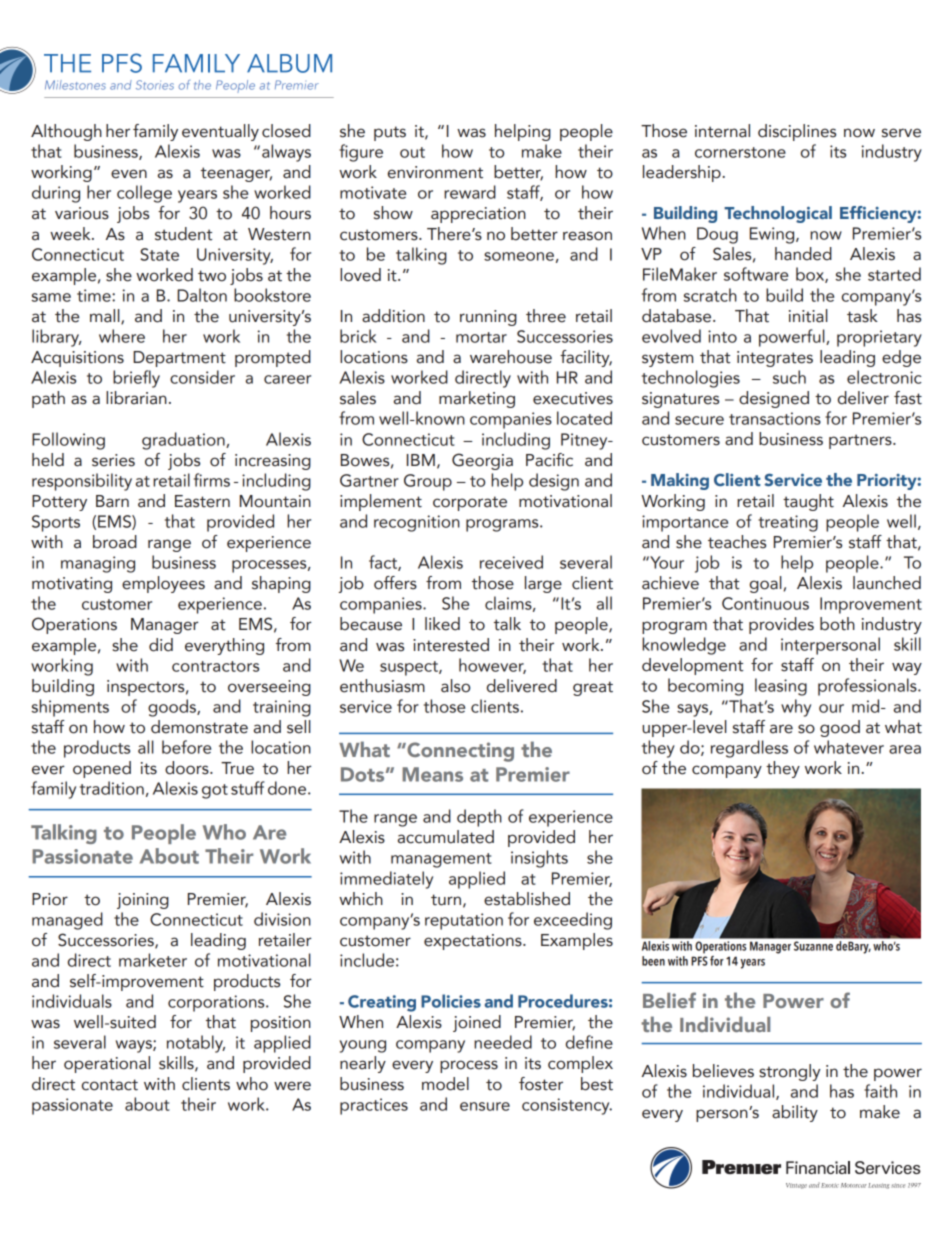 The width and height of the image is (952, 1233). I want to click on puts, so click(390, 133).
